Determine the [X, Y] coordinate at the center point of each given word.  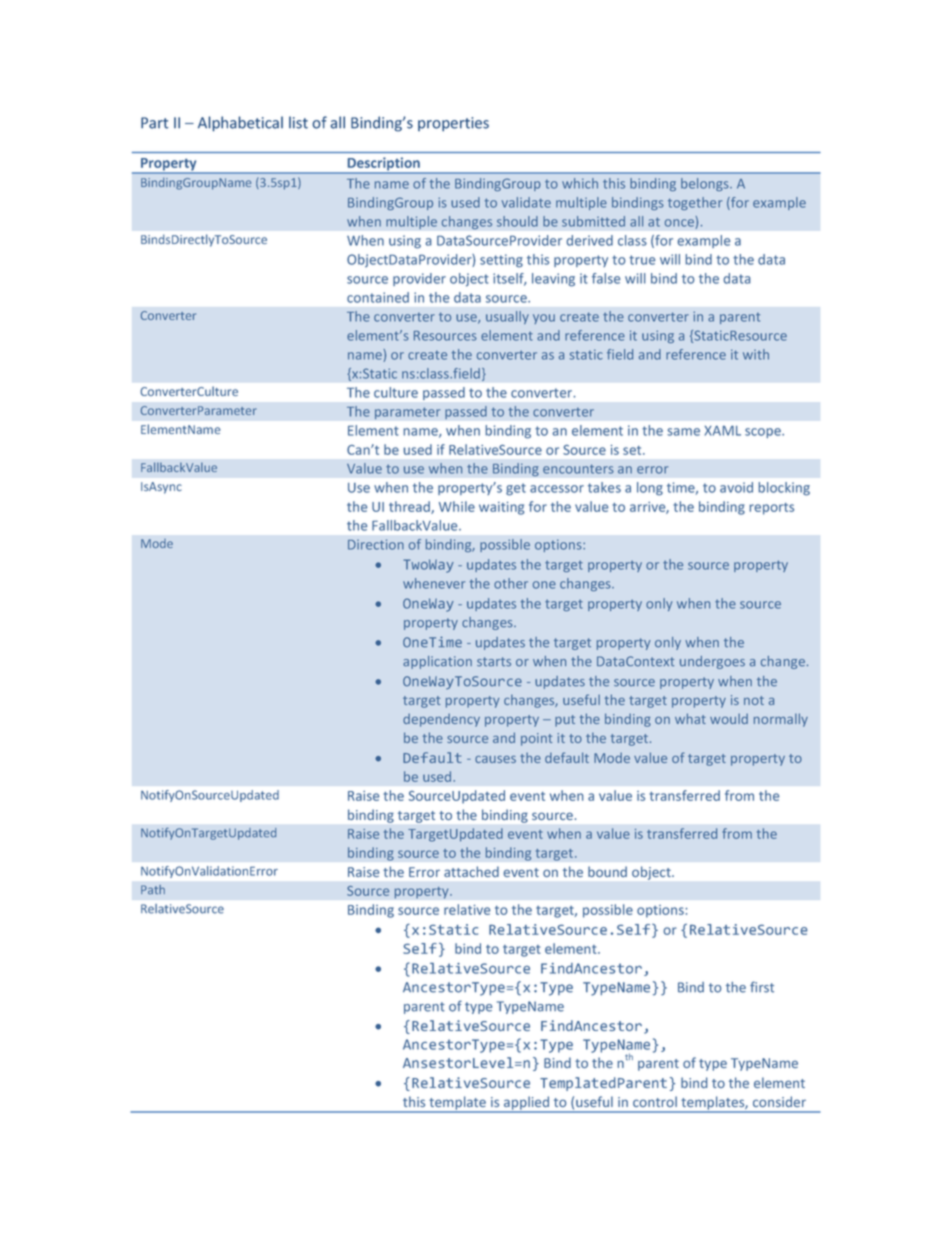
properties [453, 124]
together [695, 203]
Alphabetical [240, 124]
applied [526, 1104]
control [655, 1101]
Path [153, 890]
